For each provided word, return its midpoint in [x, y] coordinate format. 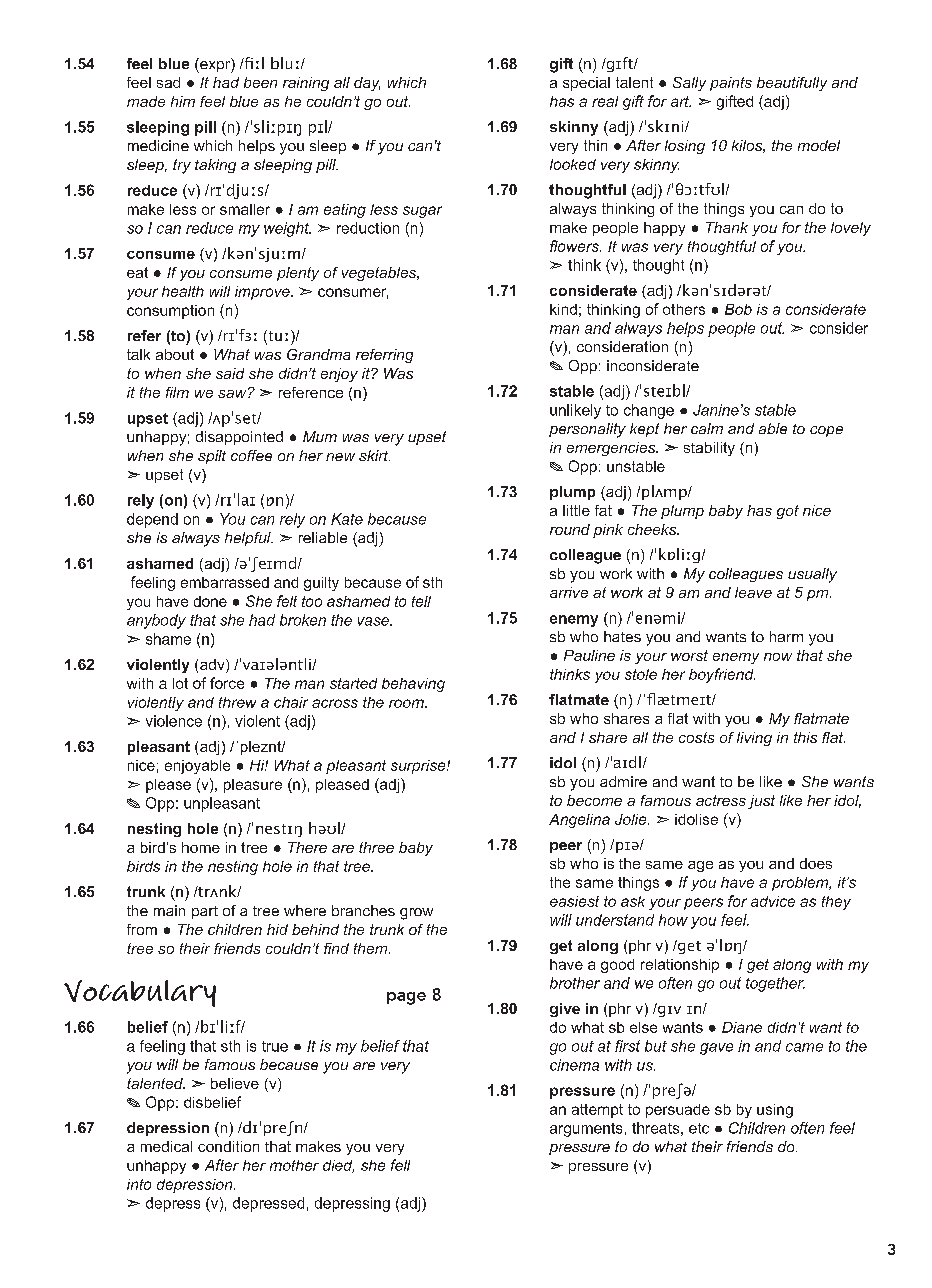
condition [228, 1146]
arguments [586, 1130]
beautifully [792, 84]
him [183, 101]
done [210, 601]
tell [421, 601]
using [775, 1111]
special [586, 84]
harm [786, 636]
